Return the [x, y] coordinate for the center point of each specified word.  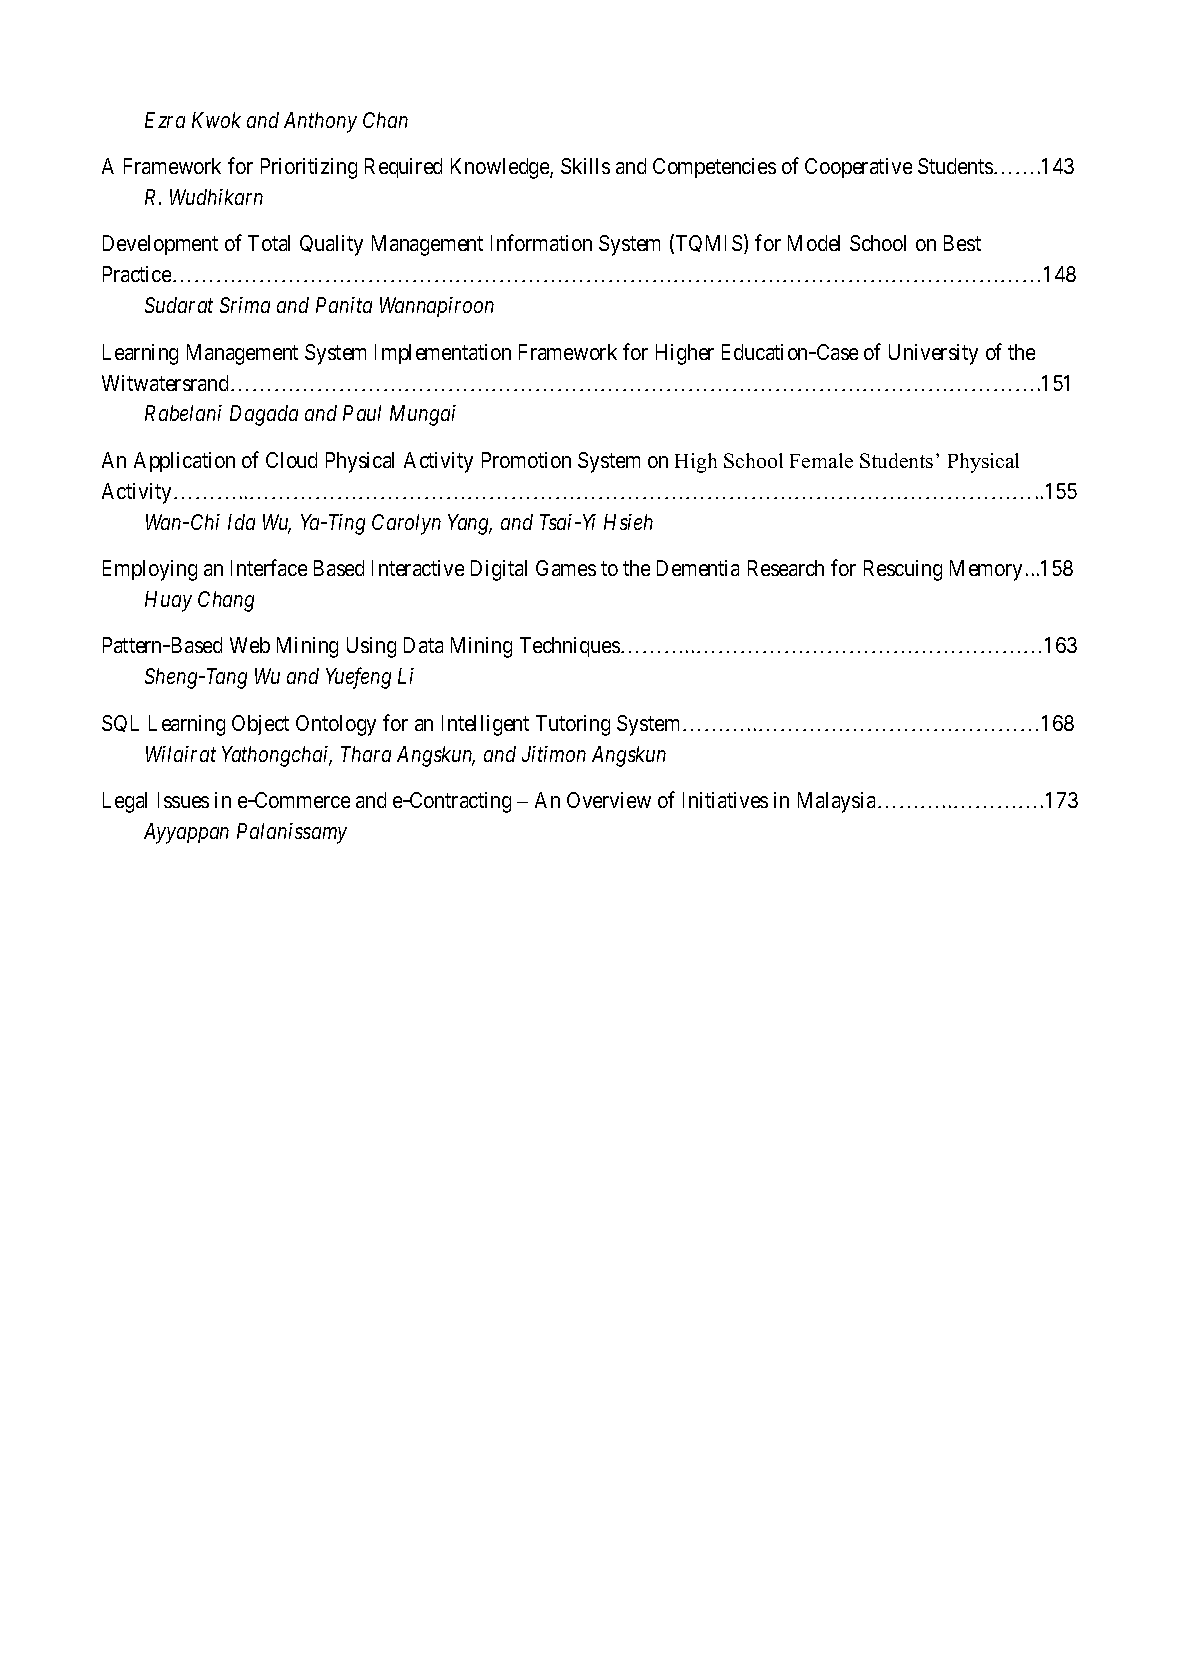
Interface [269, 567]
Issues [183, 800]
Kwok [216, 120]
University [933, 354]
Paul [362, 413]
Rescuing [903, 570]
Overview [609, 800]
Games [566, 568]
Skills [585, 166]
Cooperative [858, 168]
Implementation [443, 354]
